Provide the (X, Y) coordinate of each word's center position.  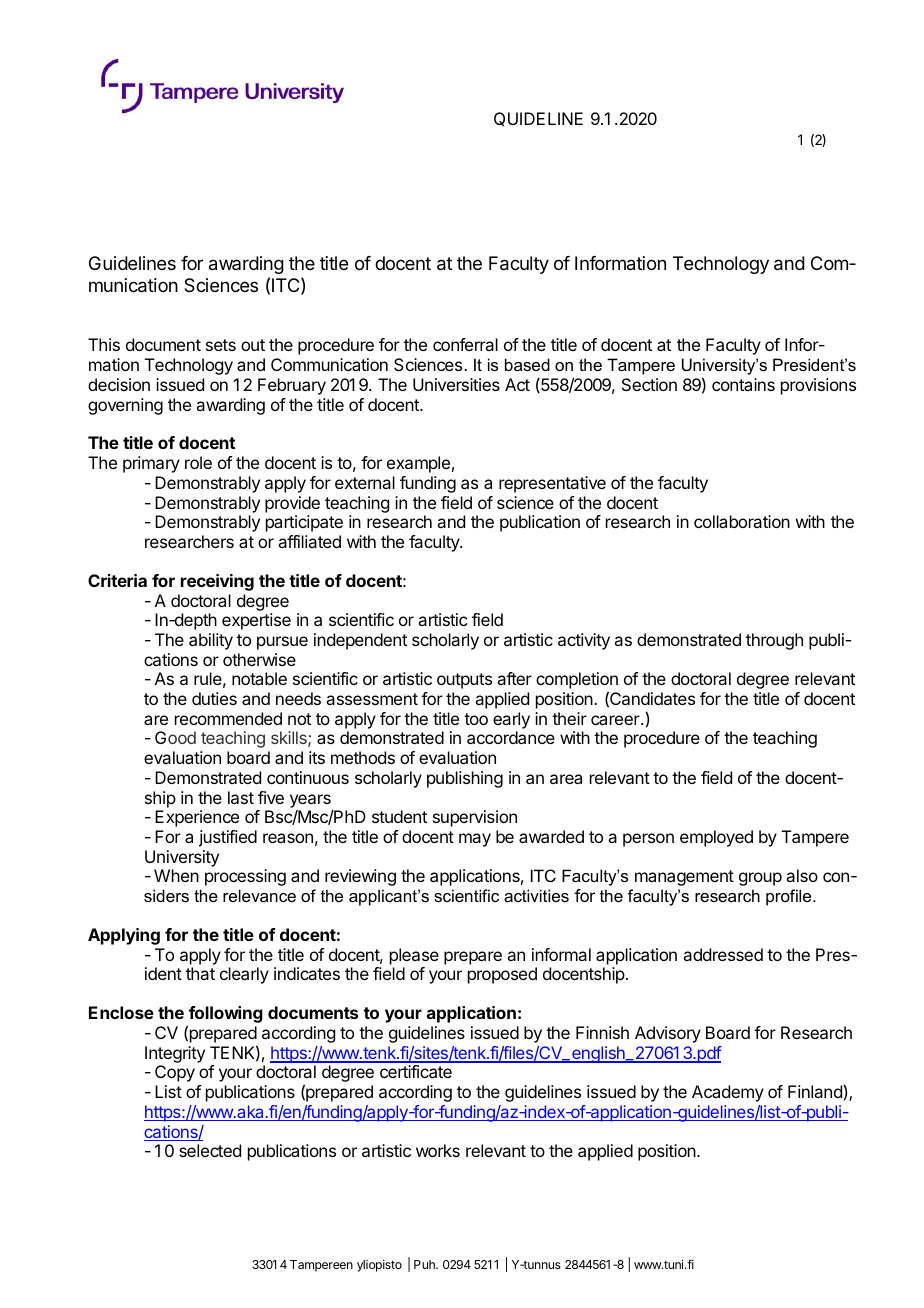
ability (211, 641)
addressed (723, 954)
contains (743, 384)
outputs (464, 681)
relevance (259, 895)
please (414, 956)
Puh (425, 1264)
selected (210, 1150)
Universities (456, 384)
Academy (728, 1093)
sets (221, 345)
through (774, 641)
